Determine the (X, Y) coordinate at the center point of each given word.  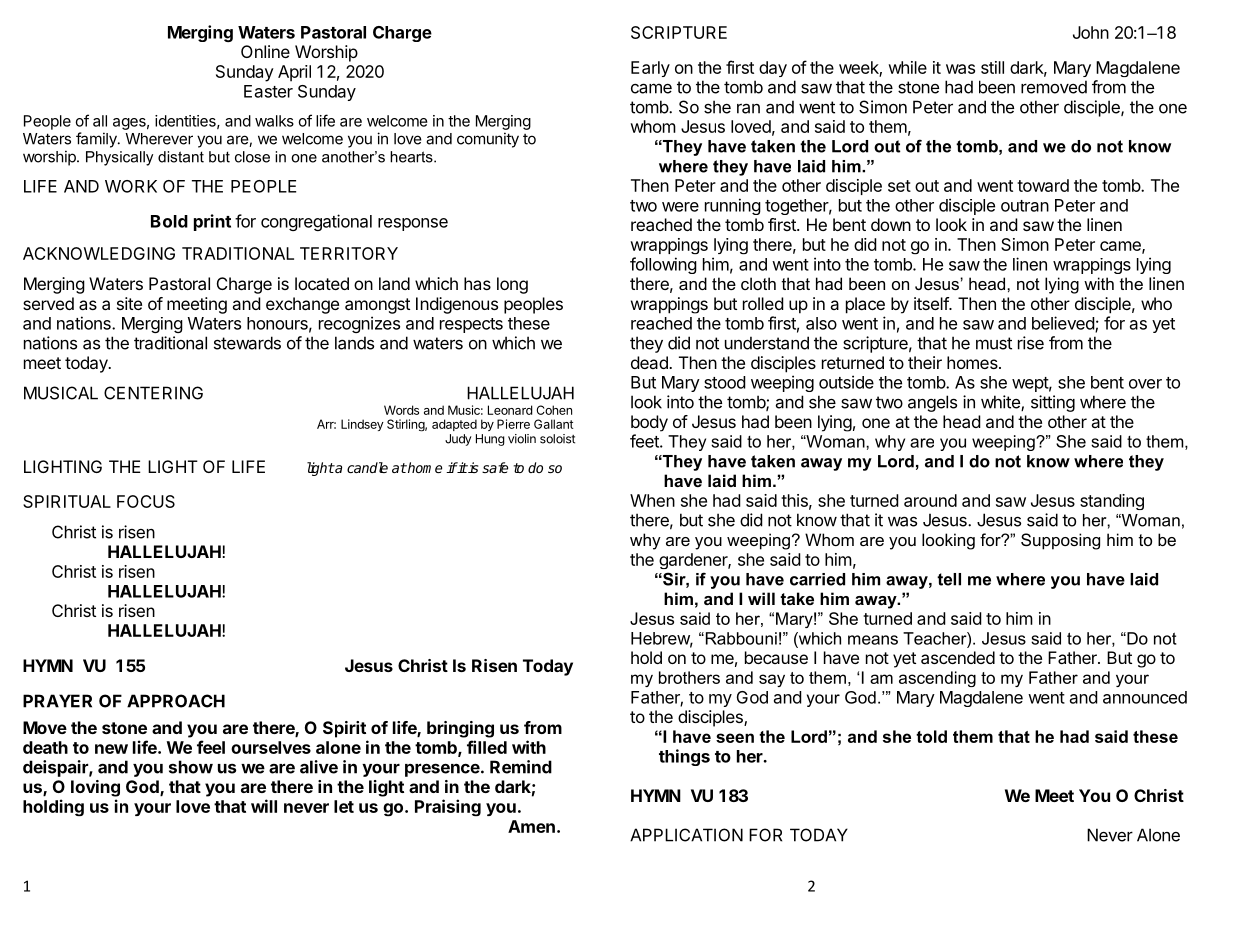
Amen (531, 826)
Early (650, 69)
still (992, 67)
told (931, 736)
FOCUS (146, 501)
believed (1064, 324)
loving (95, 788)
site (129, 303)
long (512, 285)
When (652, 500)
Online (265, 51)
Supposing (1060, 541)
